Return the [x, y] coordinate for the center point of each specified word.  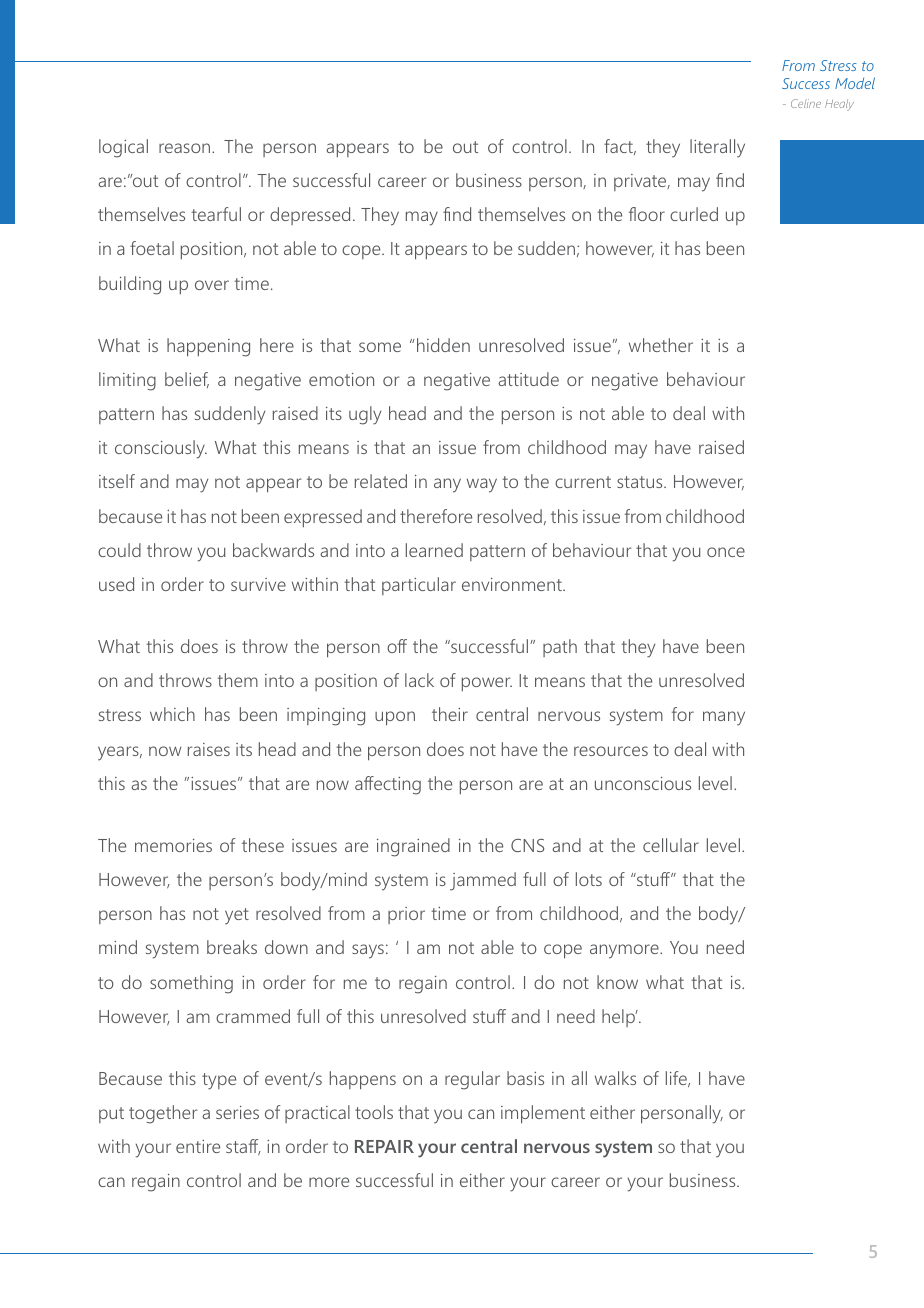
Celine [806, 103]
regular [472, 1080]
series [237, 1112]
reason [186, 148]
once [726, 552]
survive [258, 584]
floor [647, 214]
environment [513, 584]
